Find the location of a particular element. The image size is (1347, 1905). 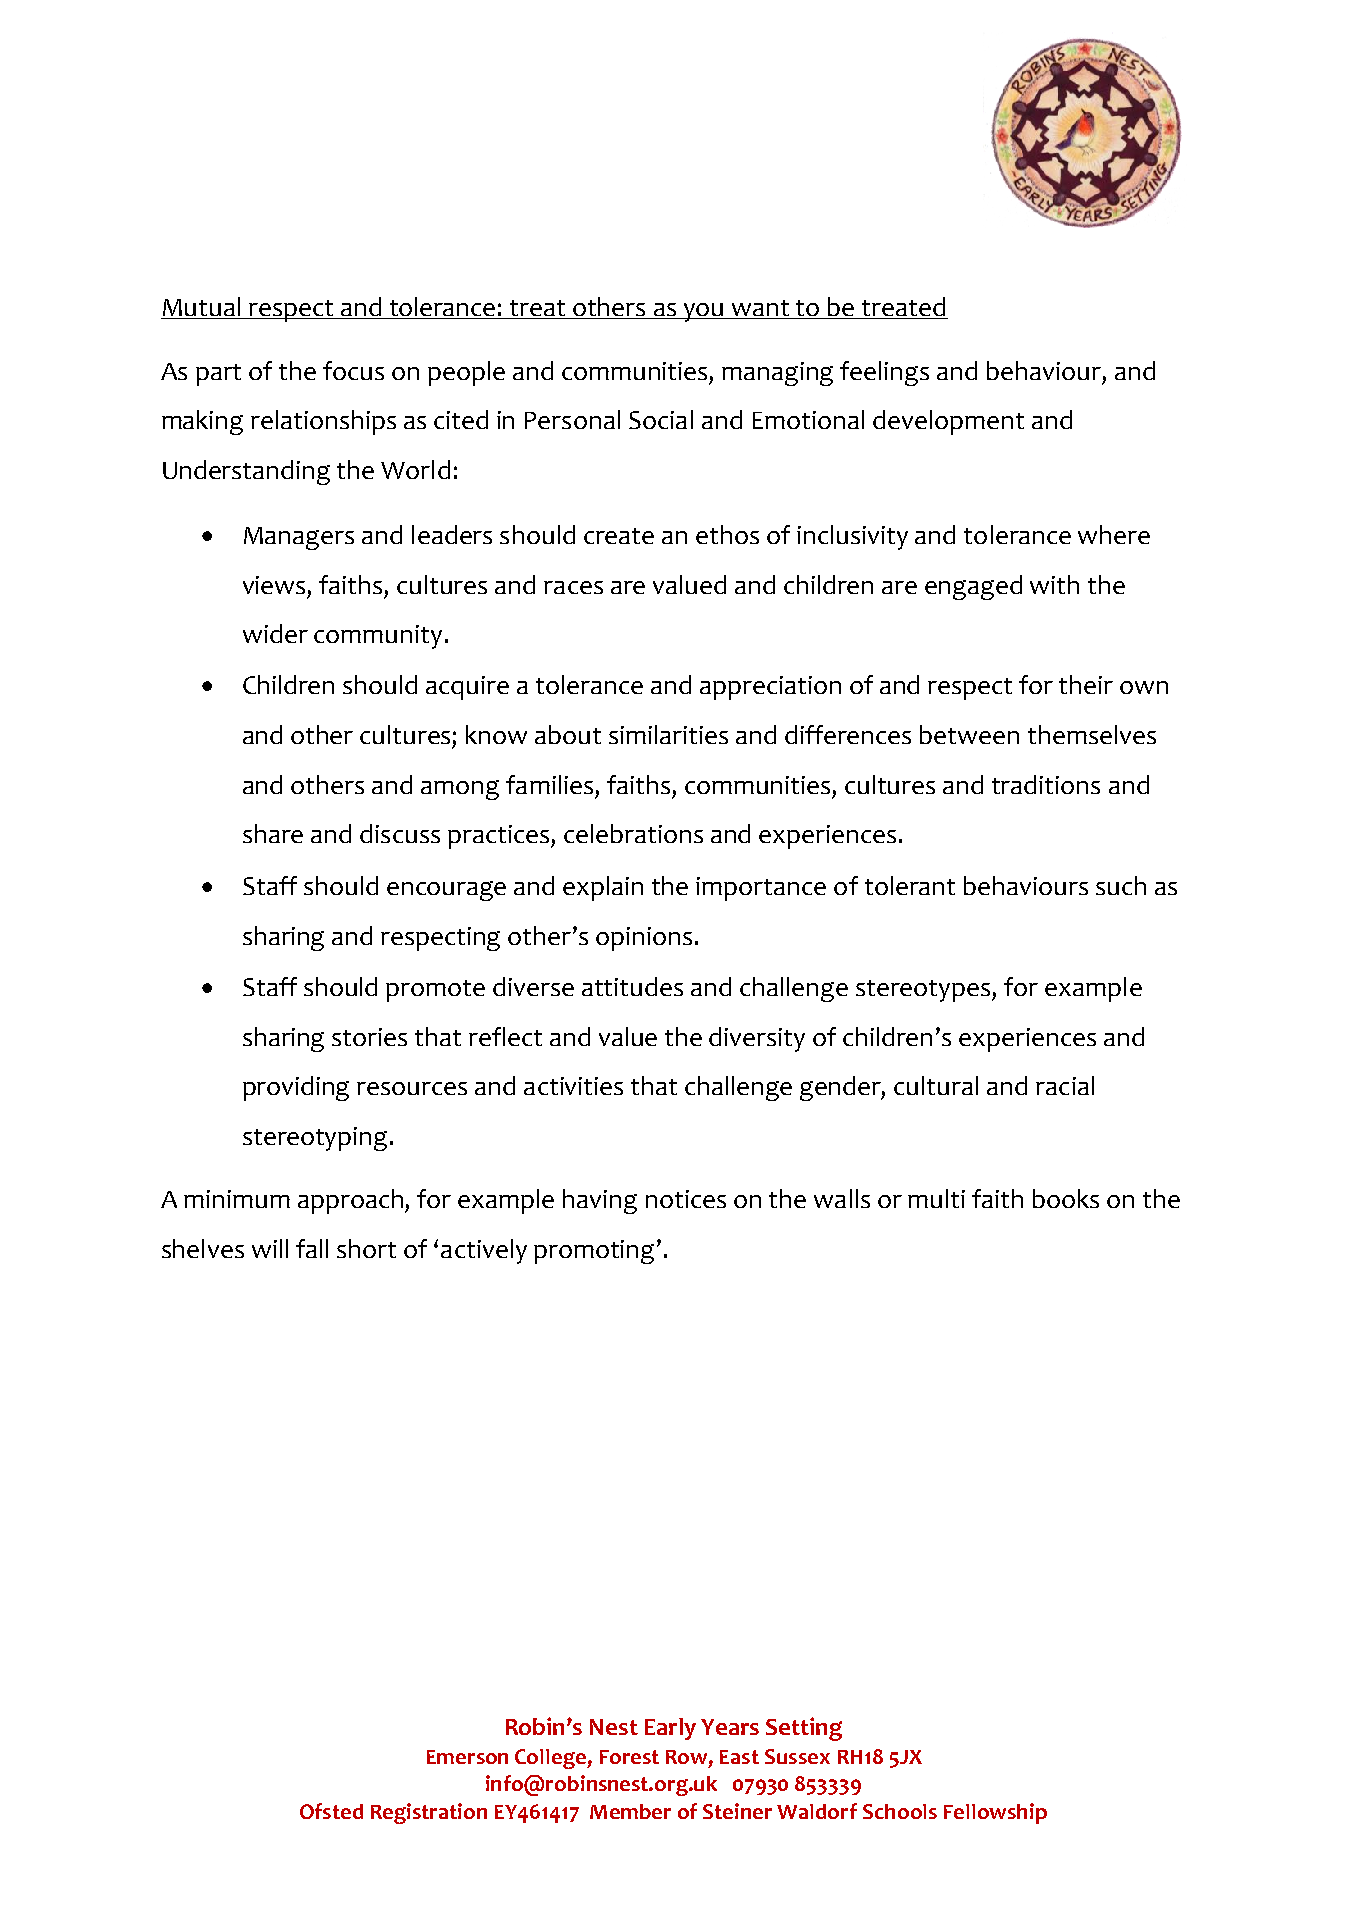

focus is located at coordinates (353, 370).
